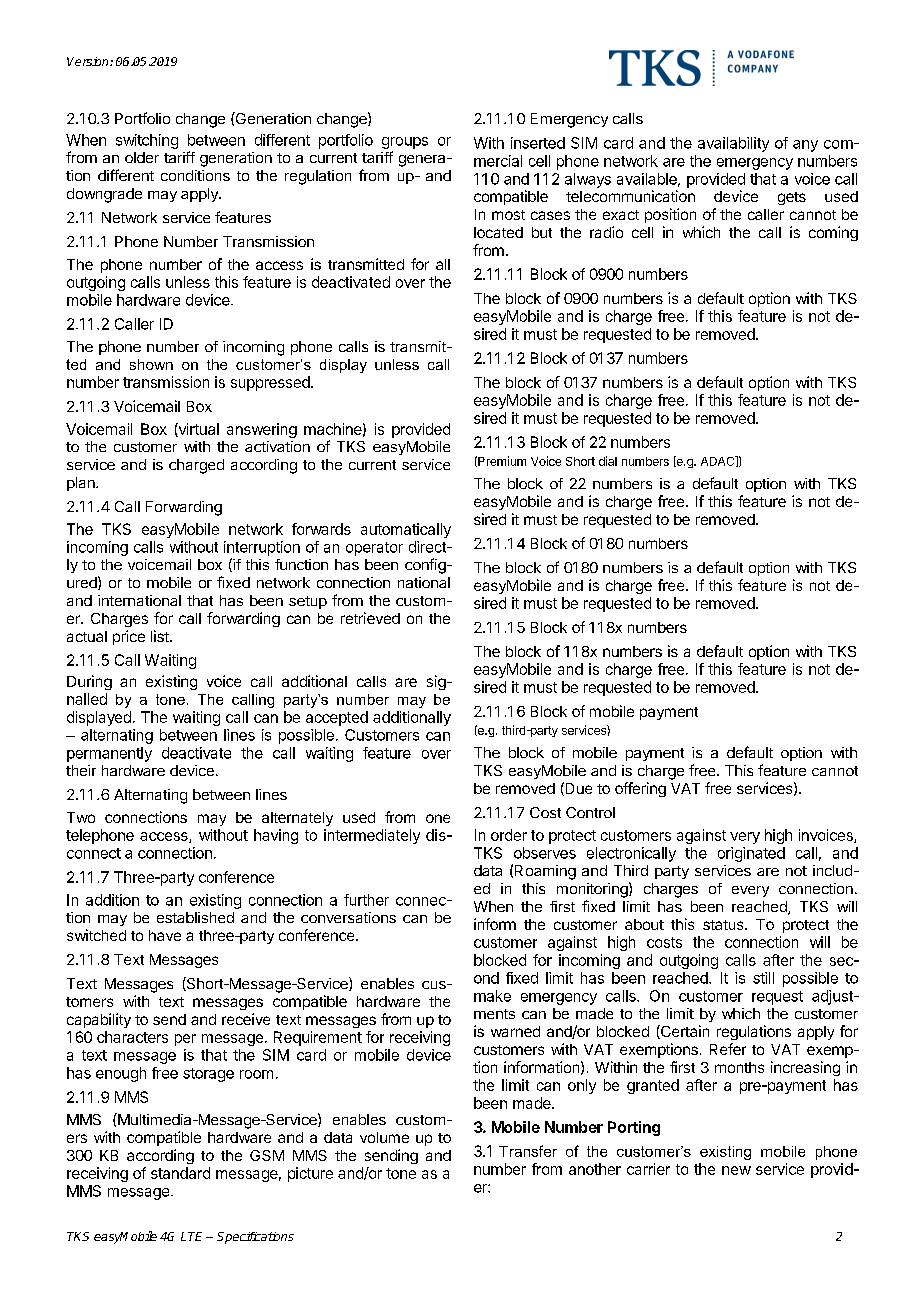 The width and height of the screenshot is (924, 1308). What do you see at coordinates (262, 430) in the screenshot?
I see `answering` at bounding box center [262, 430].
